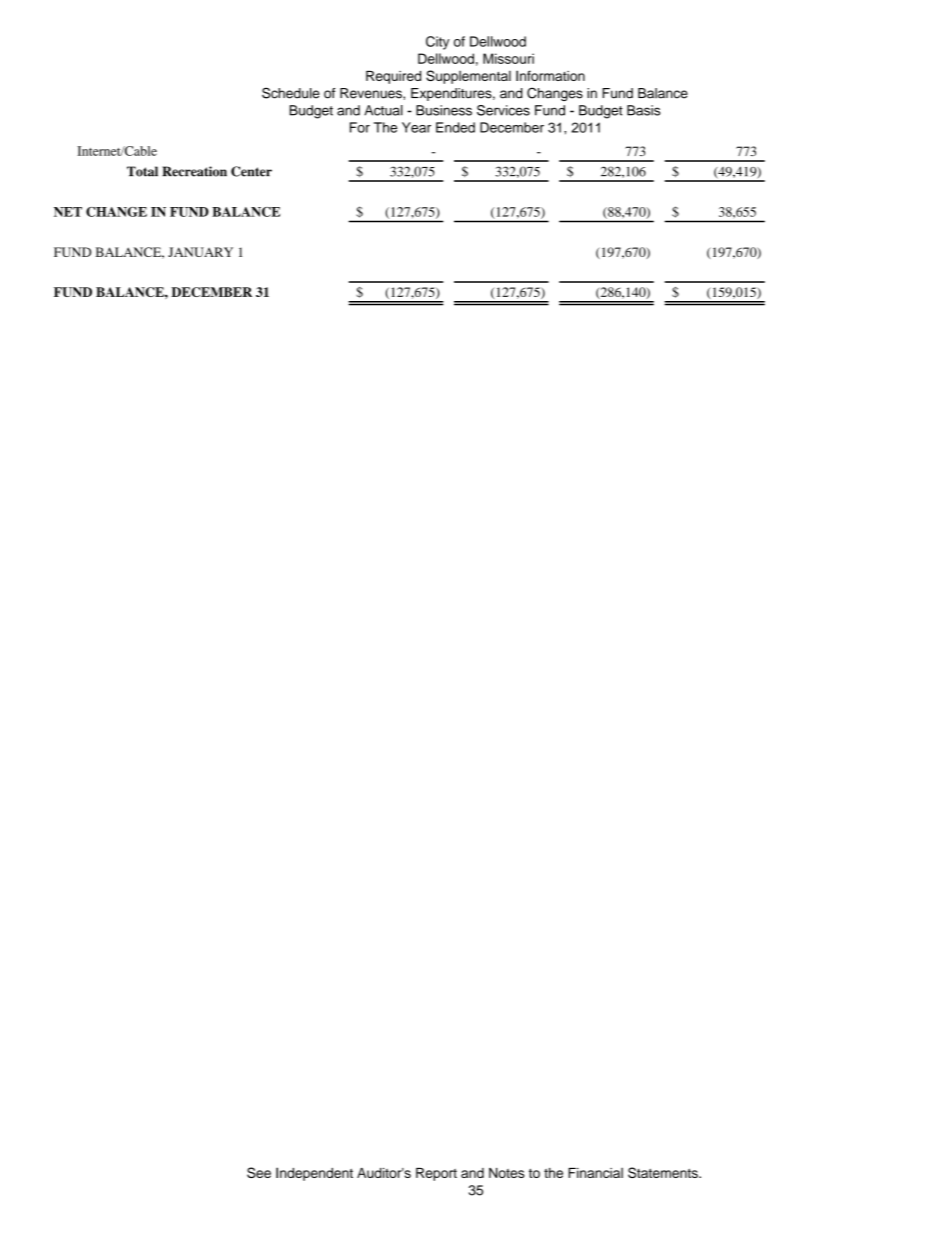  I want to click on Required, so click(393, 77).
